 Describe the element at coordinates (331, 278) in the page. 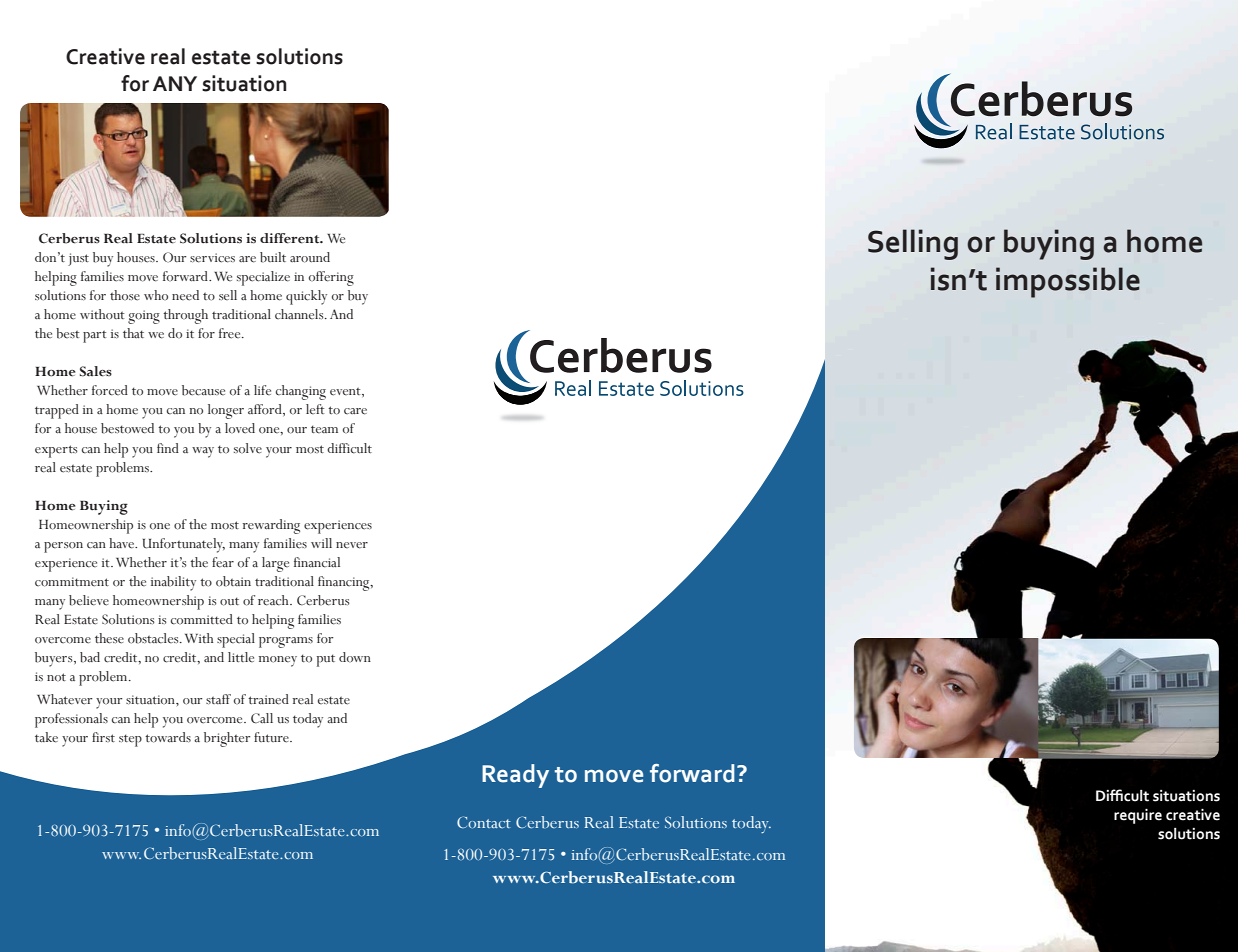

I see `offering` at that location.
